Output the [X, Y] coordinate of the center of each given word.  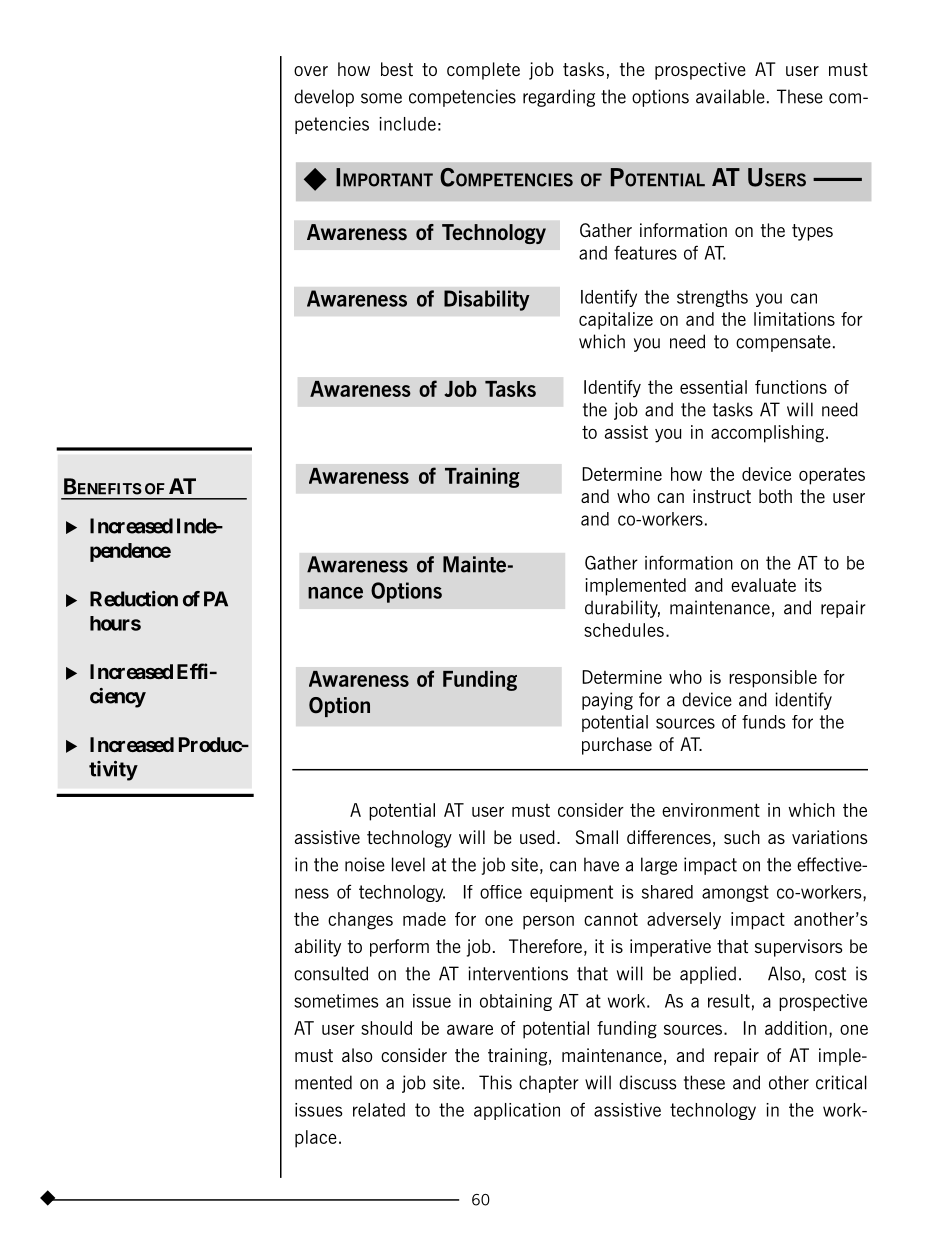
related [379, 1110]
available [730, 96]
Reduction [134, 599]
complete [483, 71]
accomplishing [767, 434]
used [537, 837]
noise [365, 864]
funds [764, 722]
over [311, 71]
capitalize [616, 321]
